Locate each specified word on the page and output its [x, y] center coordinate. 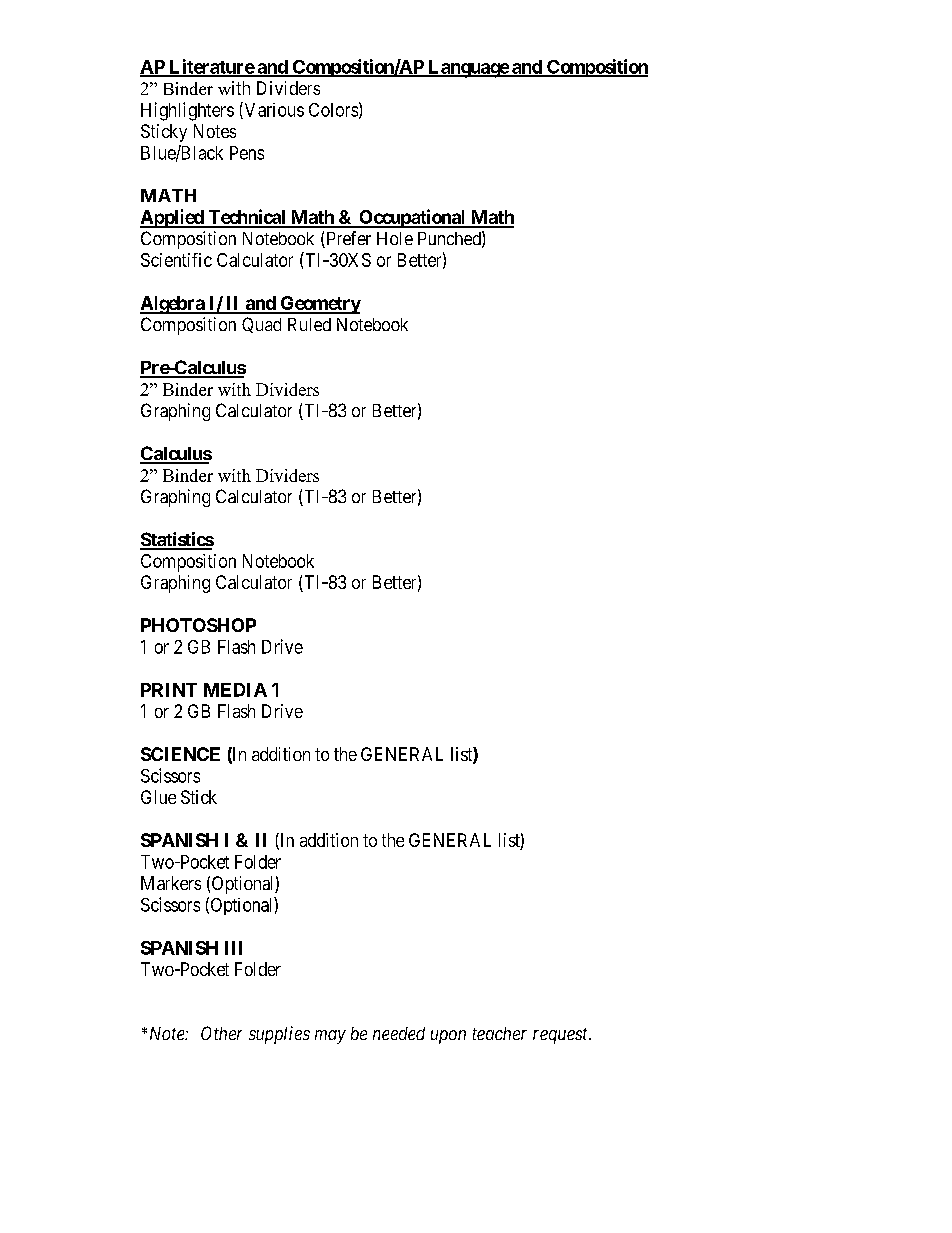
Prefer [347, 239]
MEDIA [235, 690]
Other [221, 1033]
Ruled [309, 324]
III [233, 948]
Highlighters [187, 111]
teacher [500, 1033]
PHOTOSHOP [198, 625]
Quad [261, 325]
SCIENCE [180, 754]
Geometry [319, 305]
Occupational [412, 218]
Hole [395, 238]
